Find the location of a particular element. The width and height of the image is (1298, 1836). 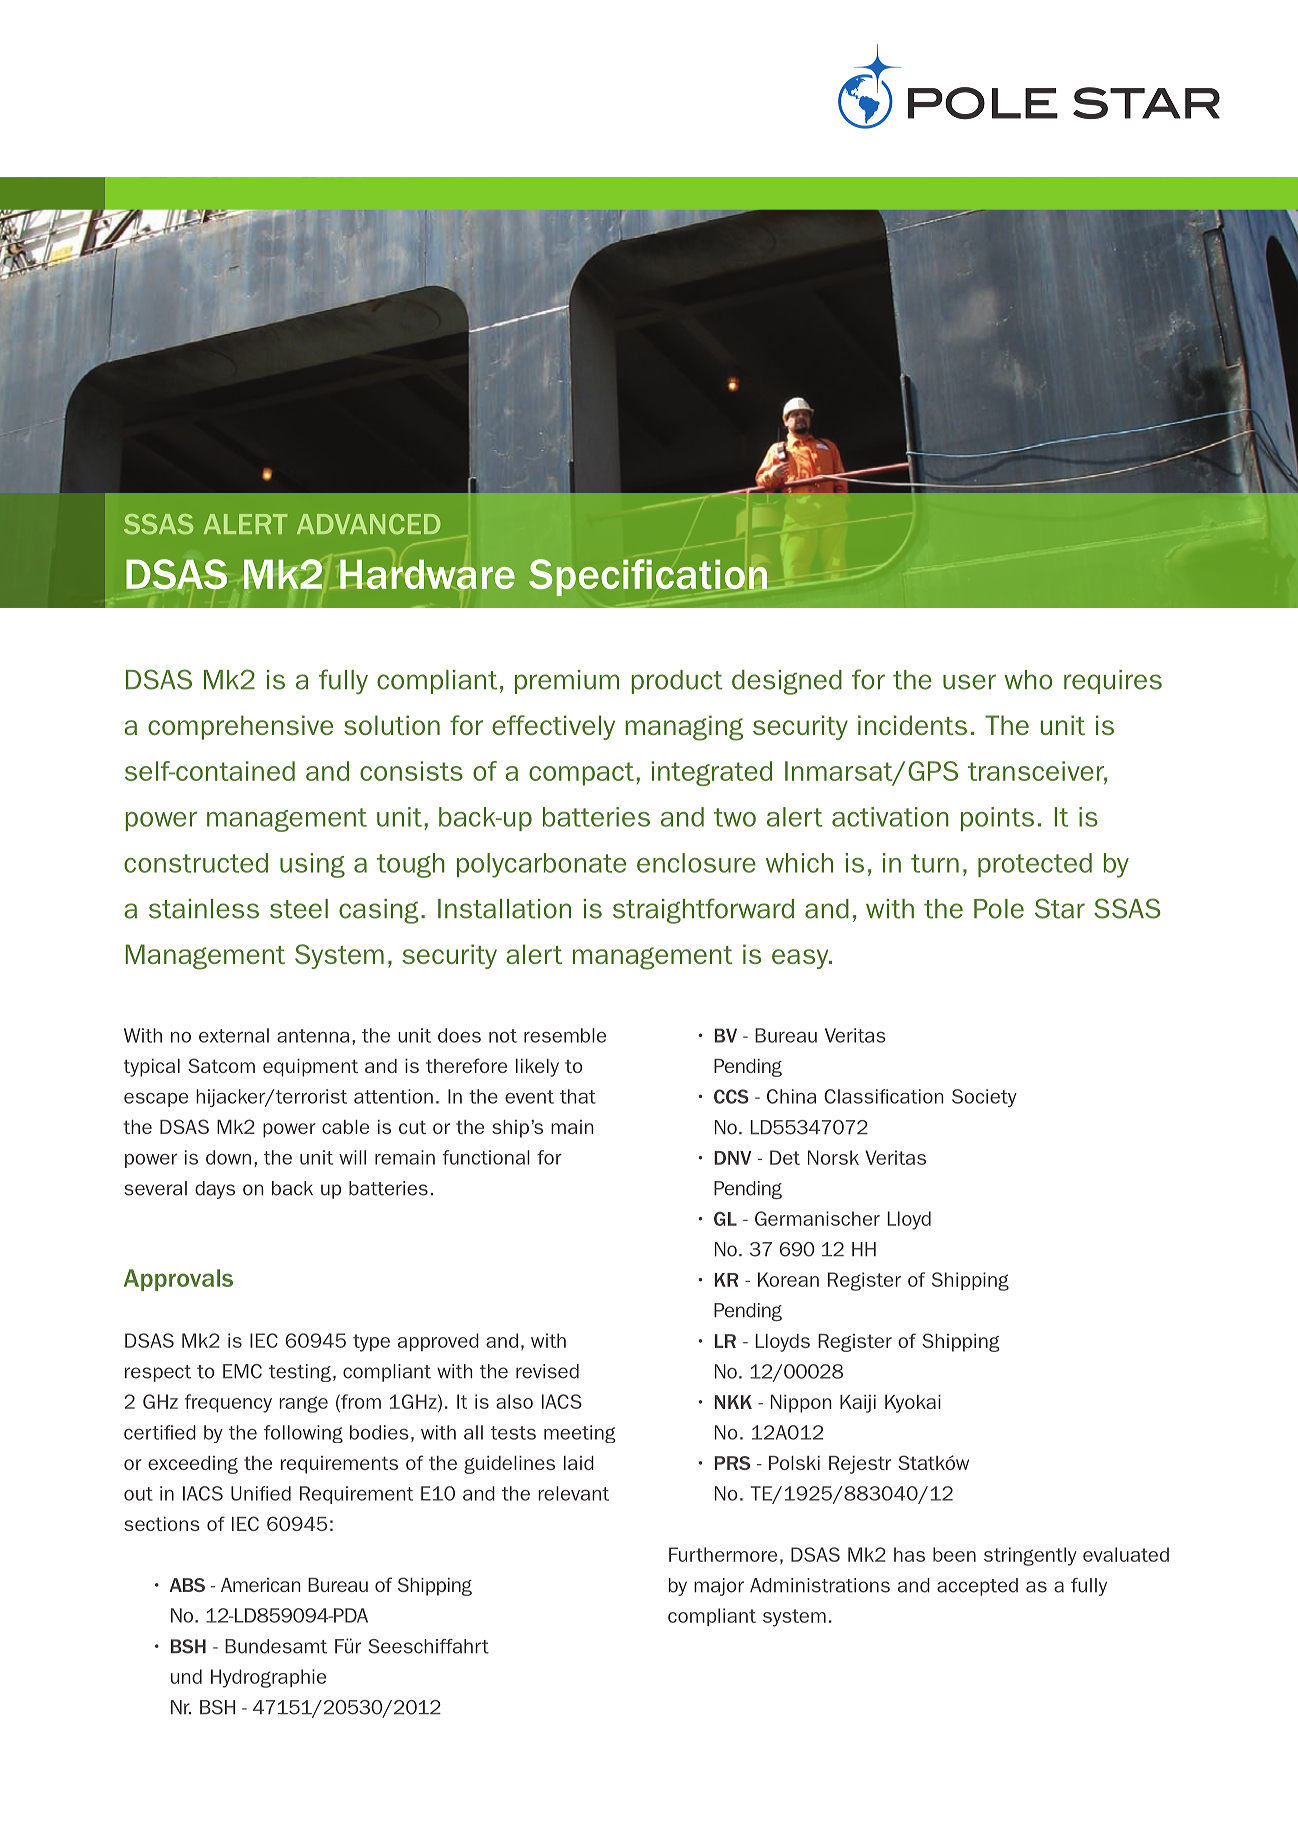

ADVANCED is located at coordinates (368, 524).
